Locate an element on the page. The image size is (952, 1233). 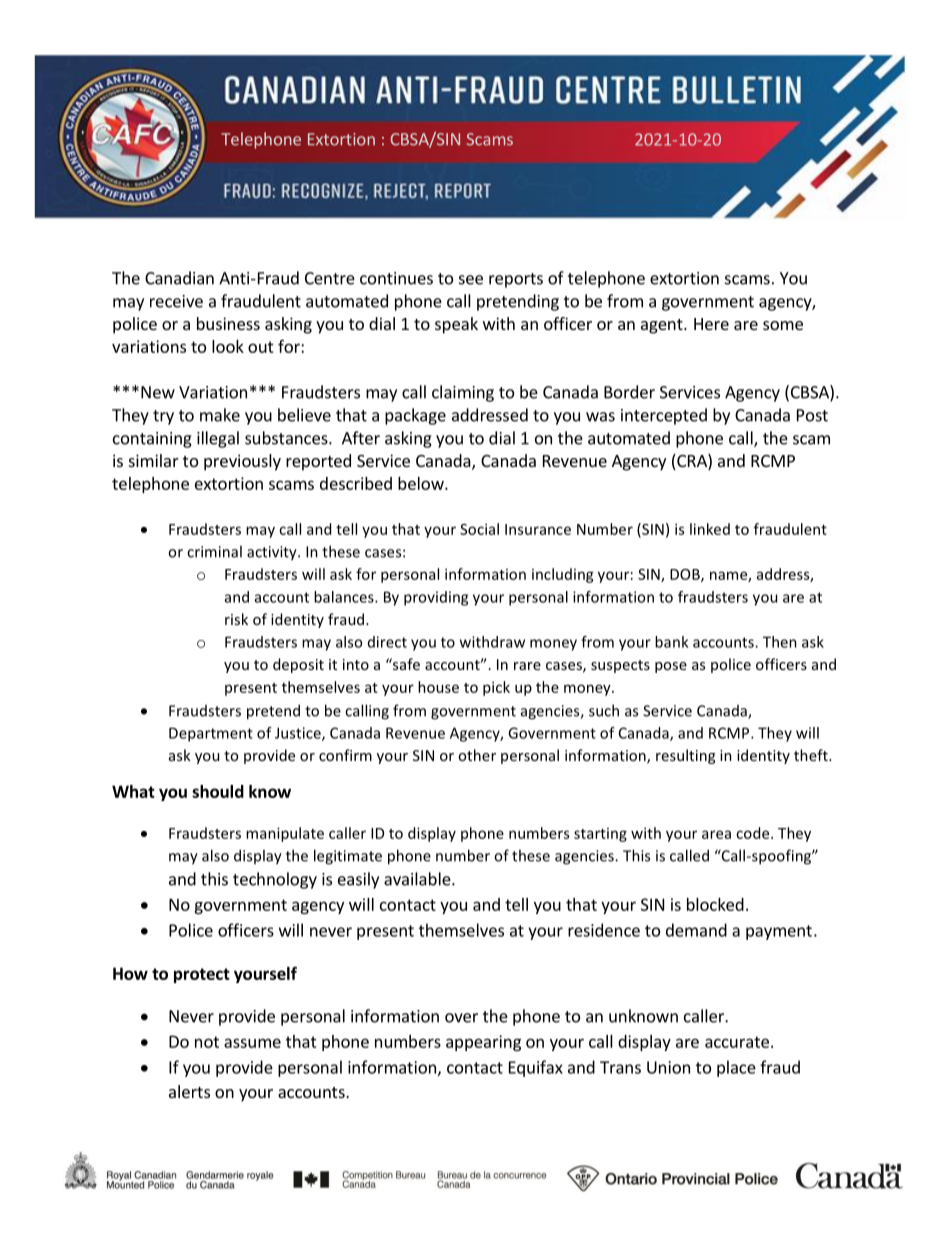
Here is located at coordinates (711, 324).
